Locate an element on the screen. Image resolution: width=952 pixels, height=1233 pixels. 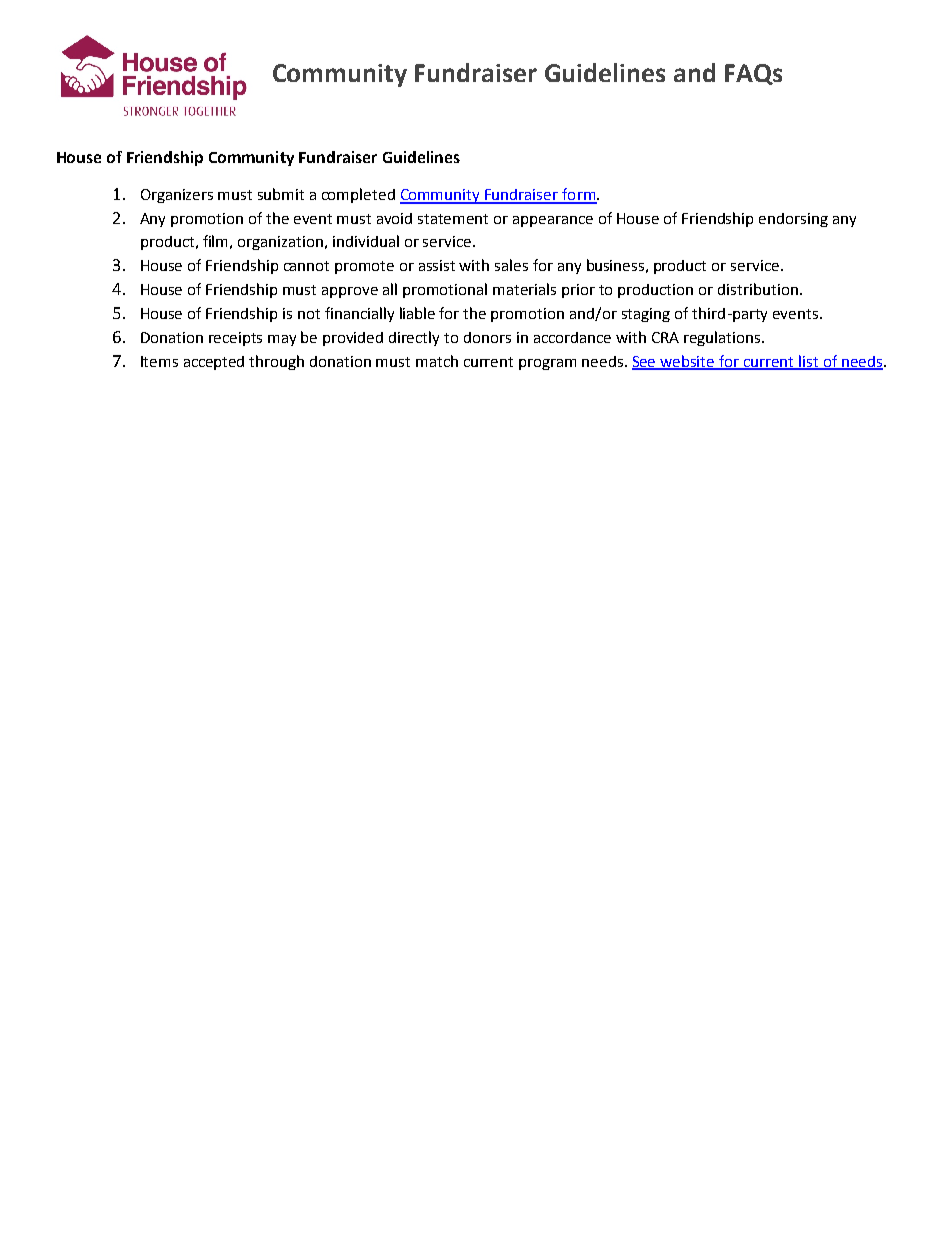
staging is located at coordinates (646, 315).
